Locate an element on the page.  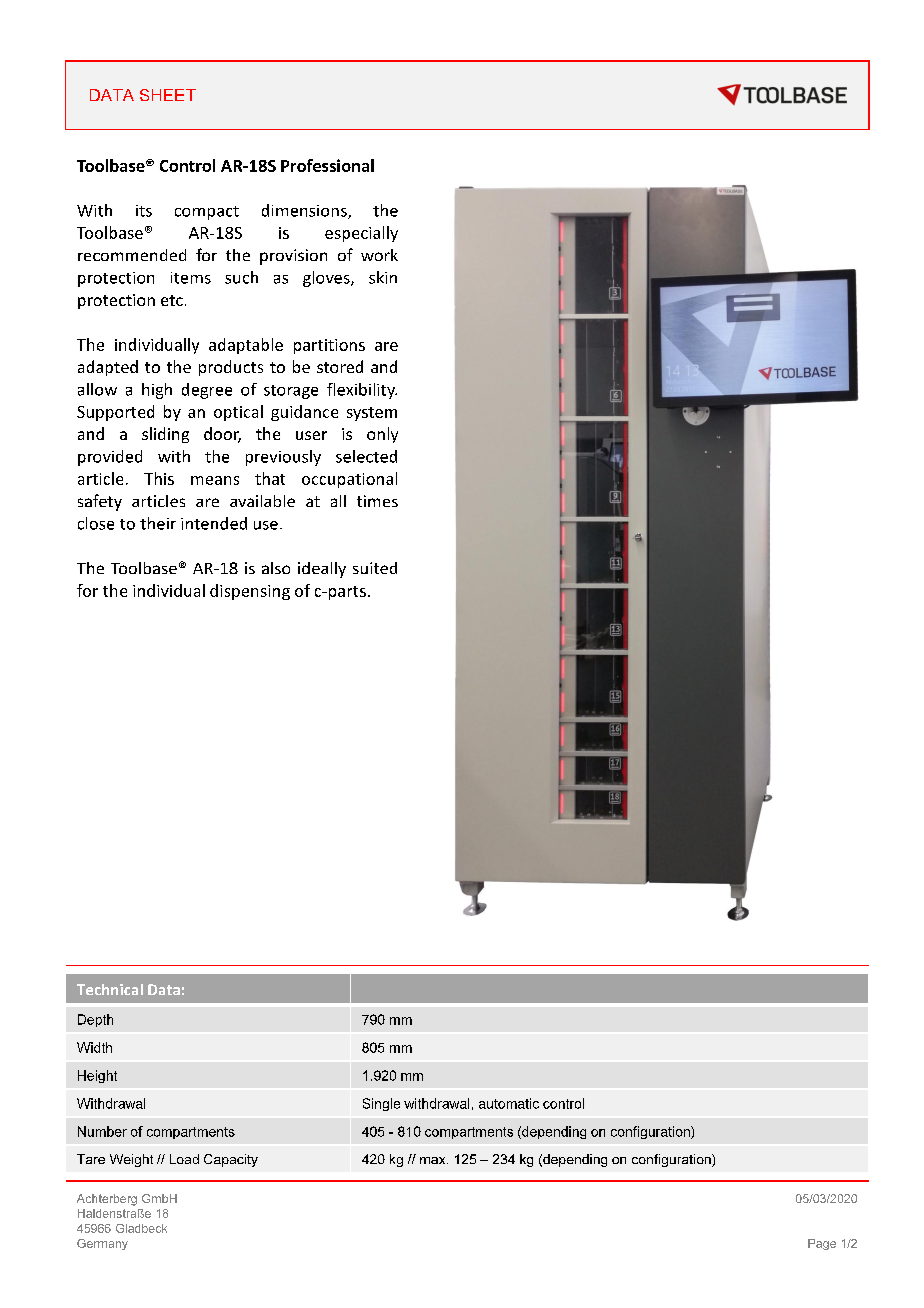
SHEET is located at coordinates (168, 95).
